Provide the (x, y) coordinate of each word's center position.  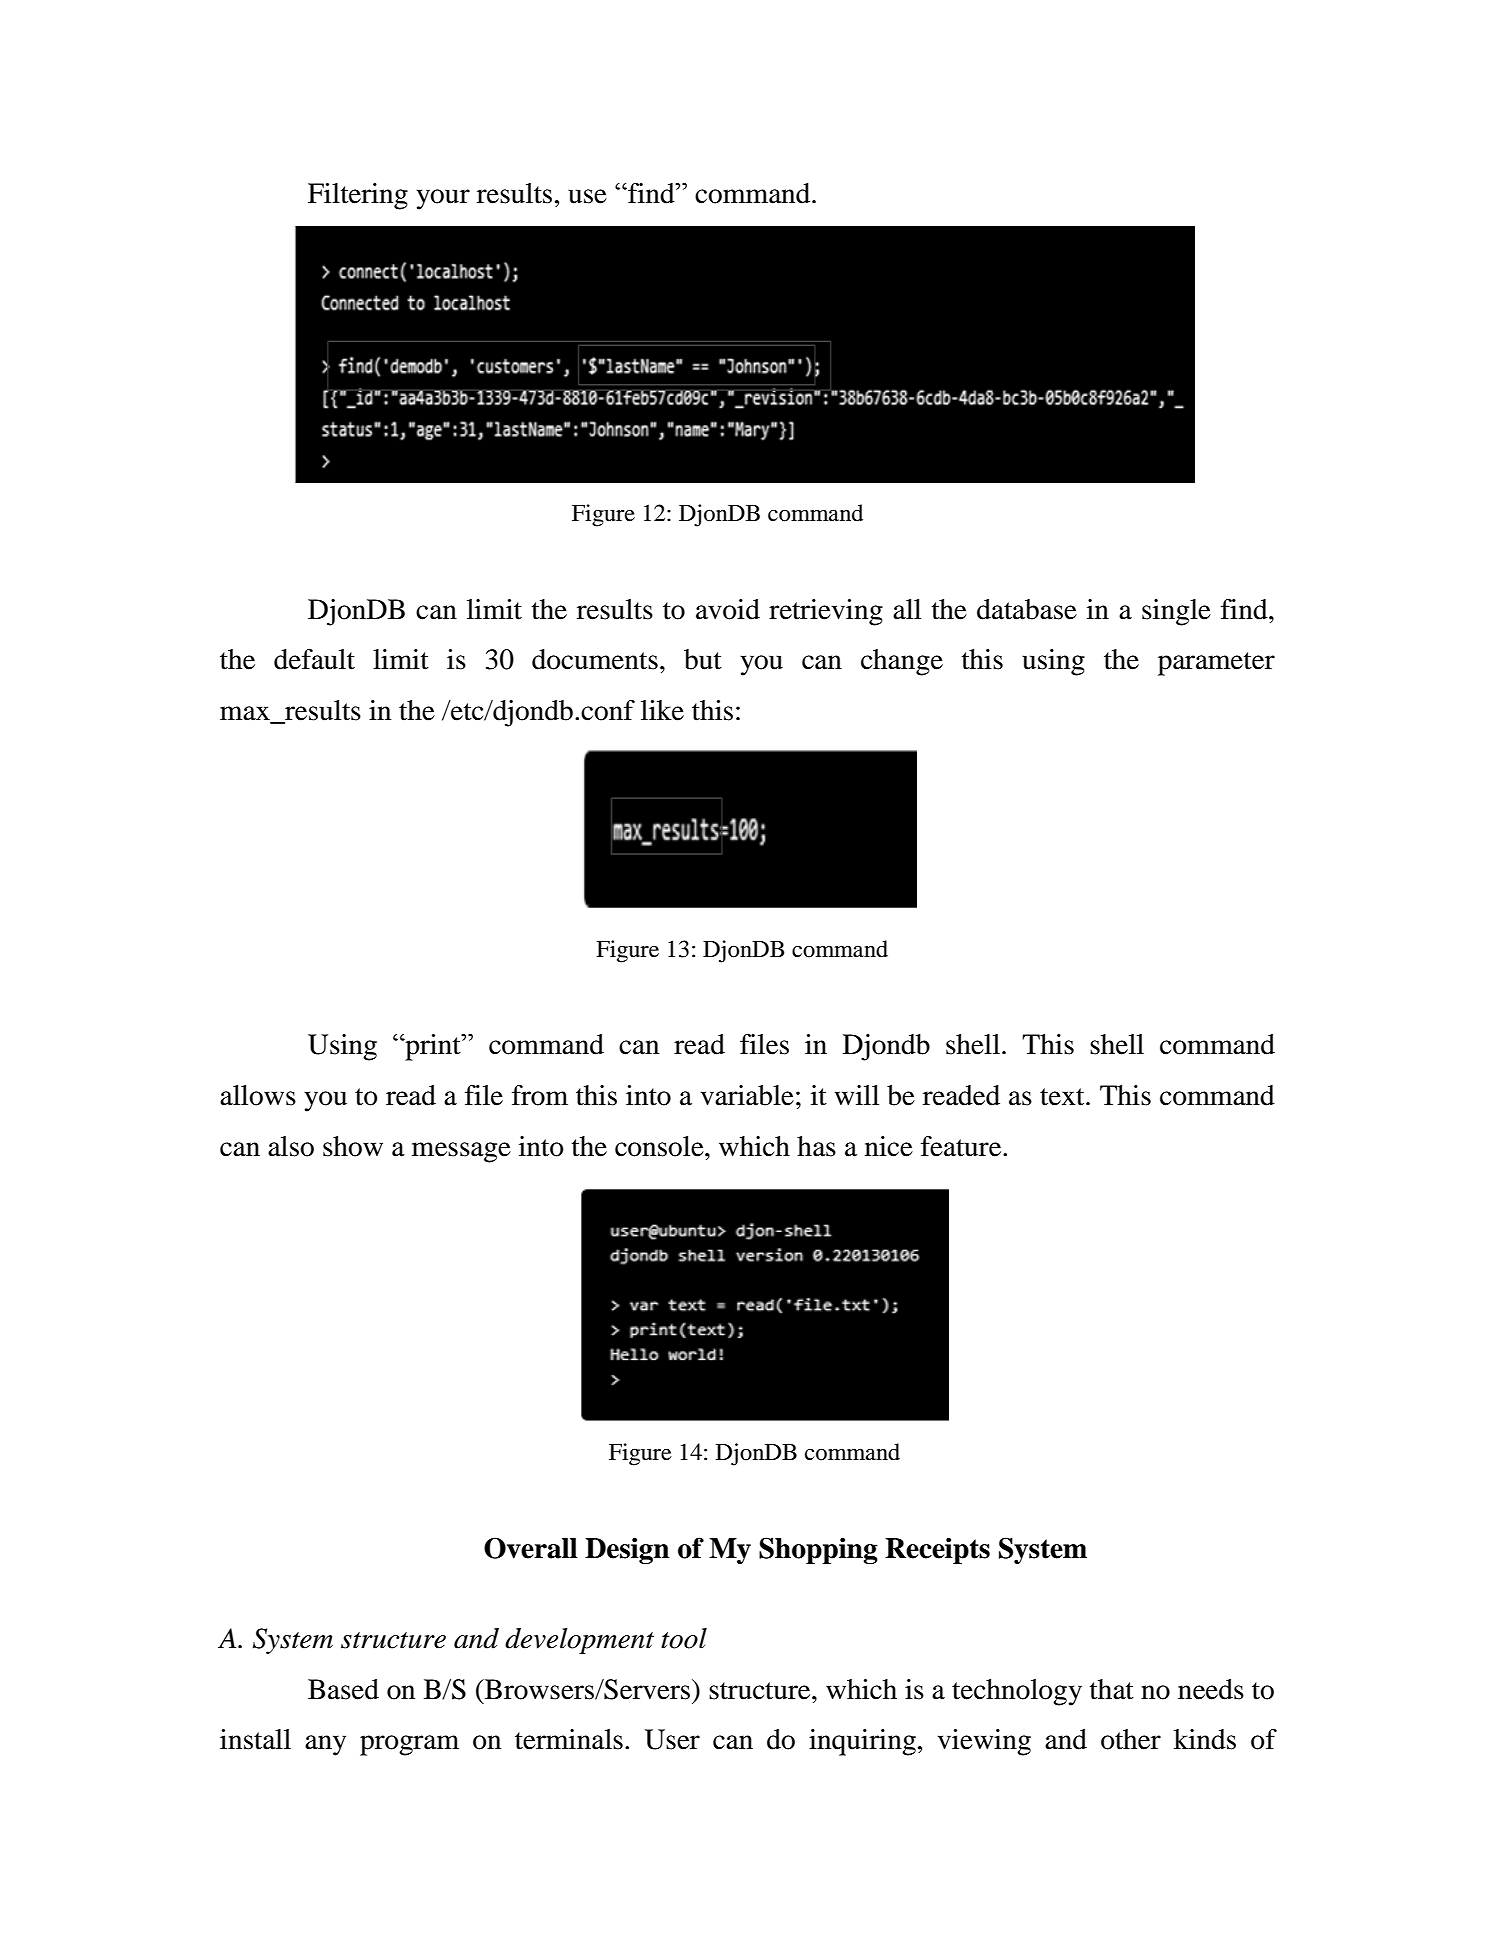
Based (343, 1689)
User (672, 1739)
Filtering (358, 196)
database (1027, 609)
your (443, 199)
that (1112, 1689)
